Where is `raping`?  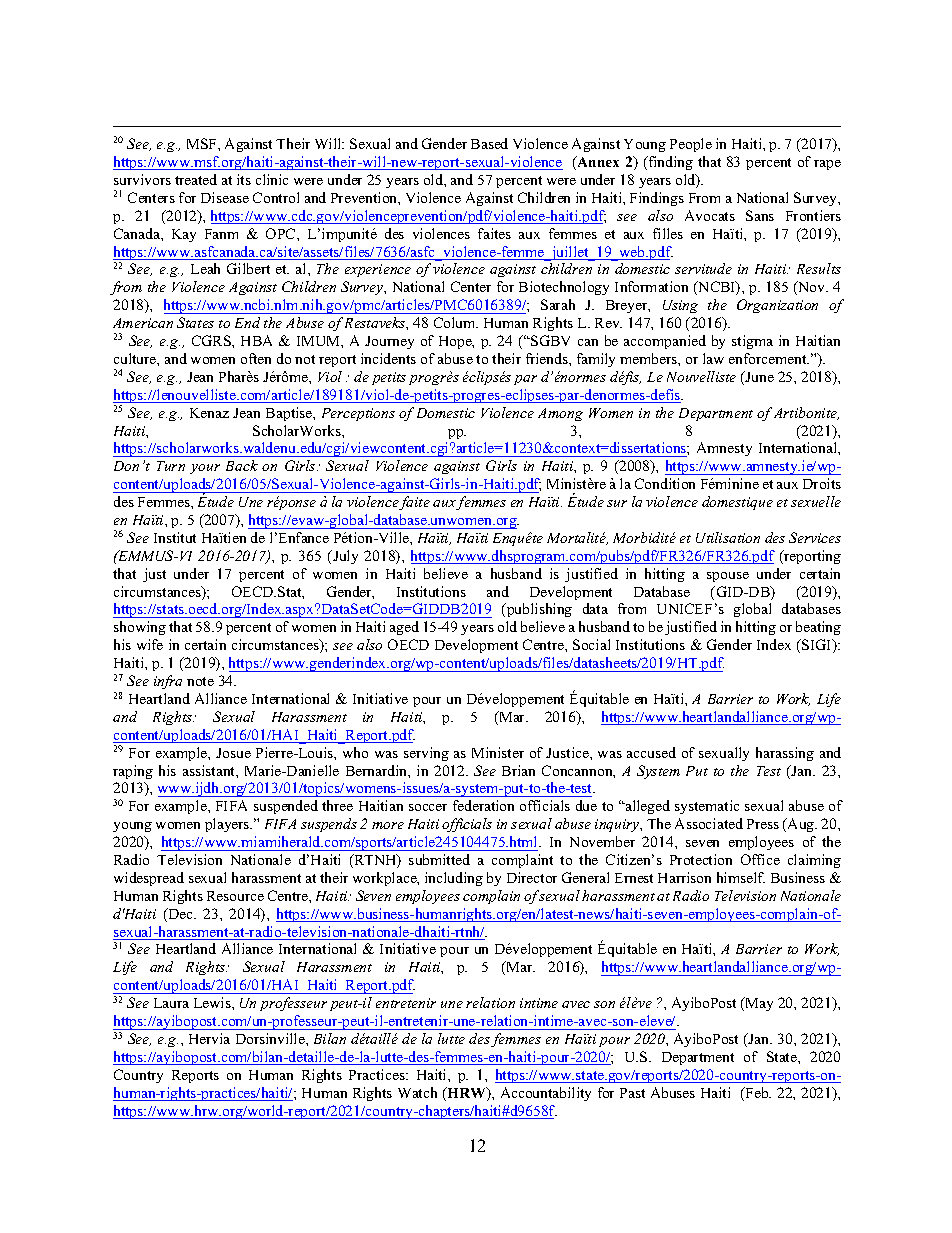 raping is located at coordinates (133, 772).
